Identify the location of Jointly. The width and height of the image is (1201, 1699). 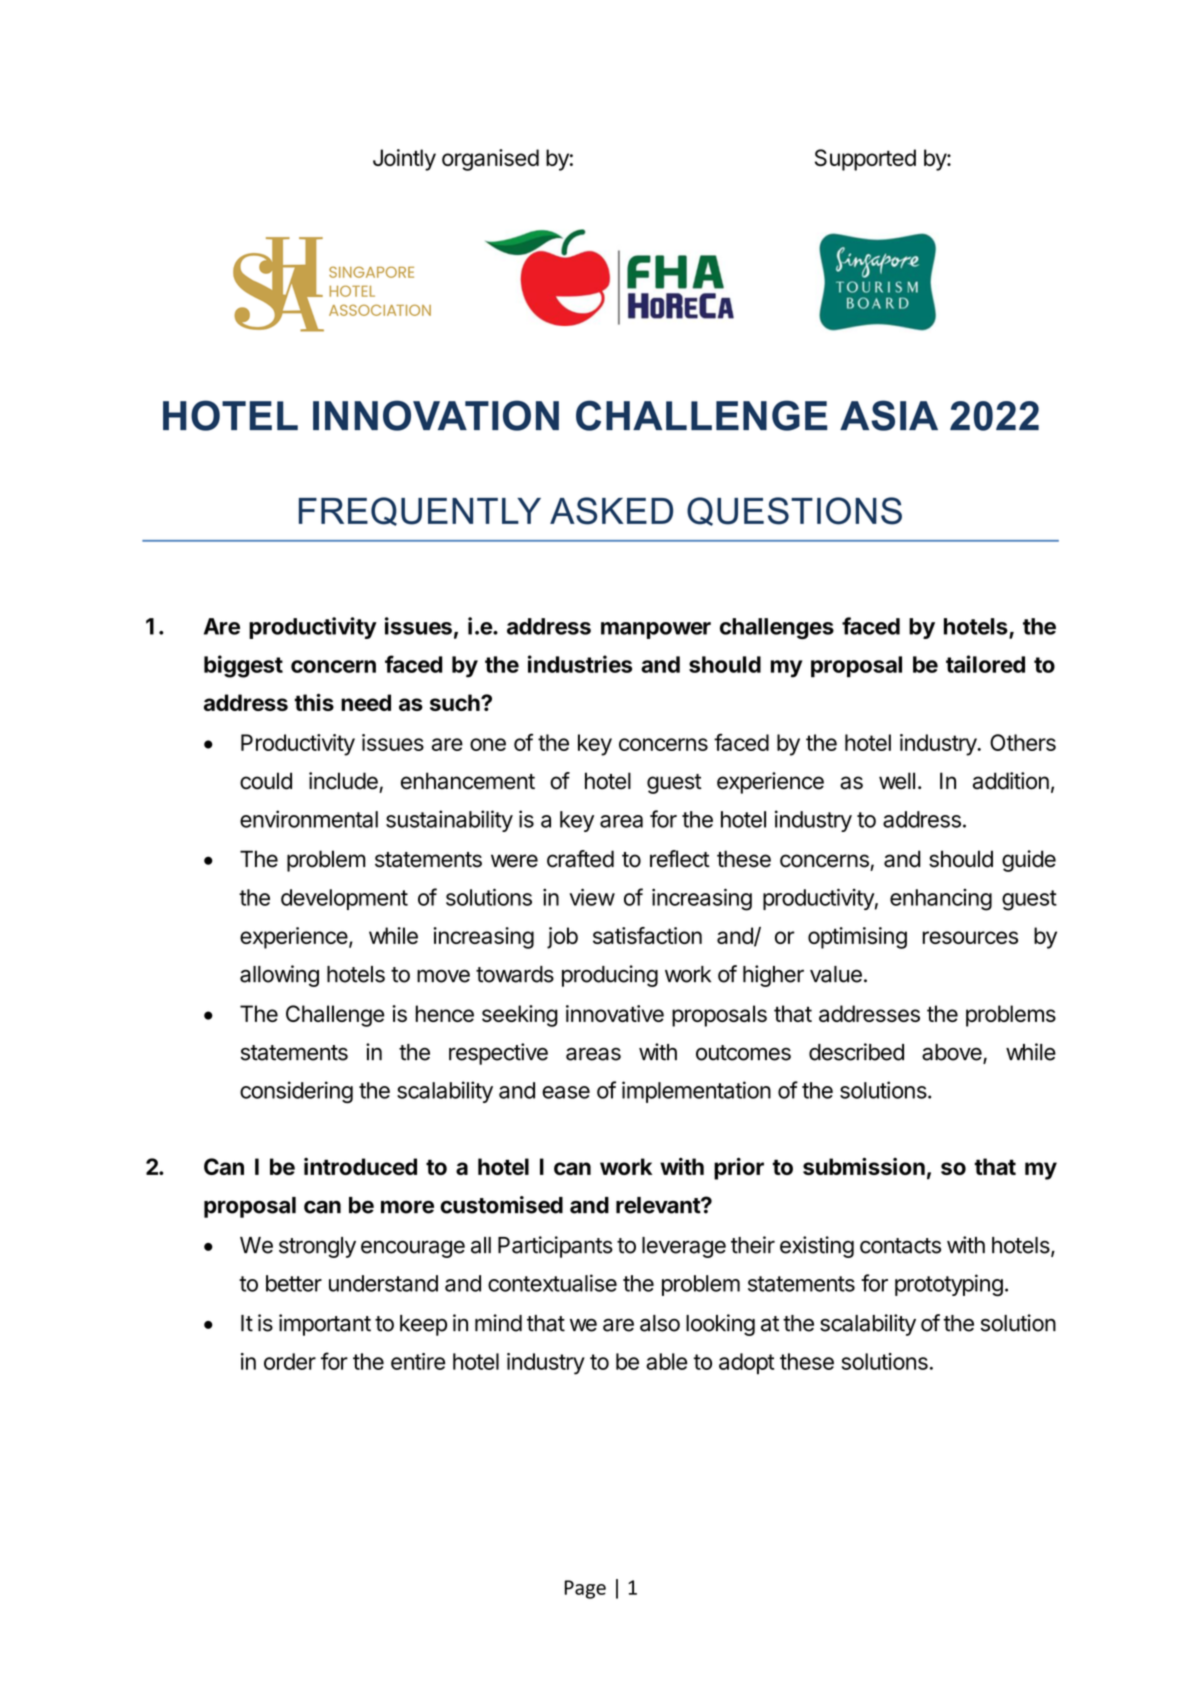
(404, 160).
